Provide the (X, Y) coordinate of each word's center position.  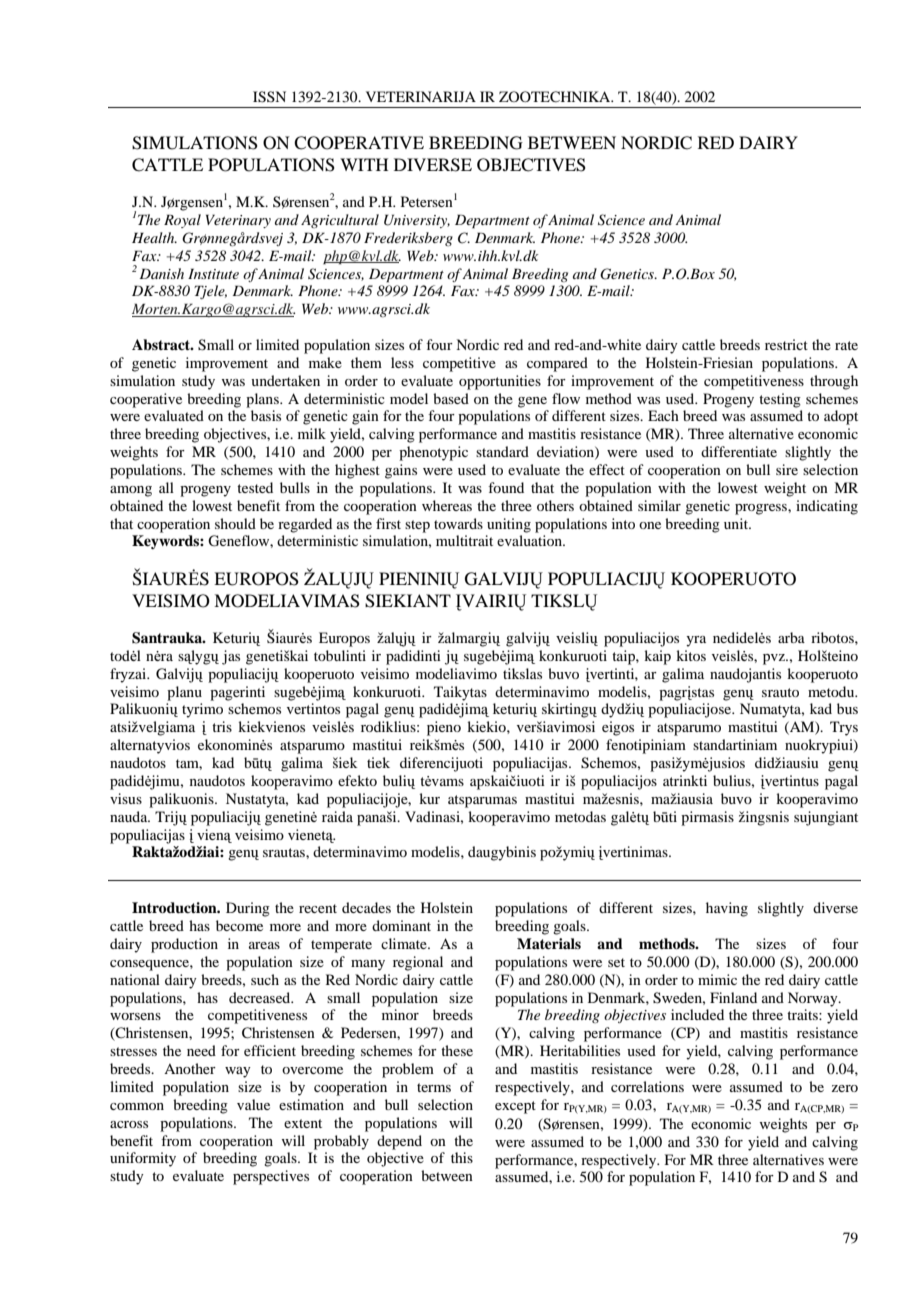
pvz (775, 659)
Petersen (427, 201)
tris (222, 726)
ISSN (269, 97)
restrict (786, 344)
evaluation (531, 540)
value (253, 1104)
